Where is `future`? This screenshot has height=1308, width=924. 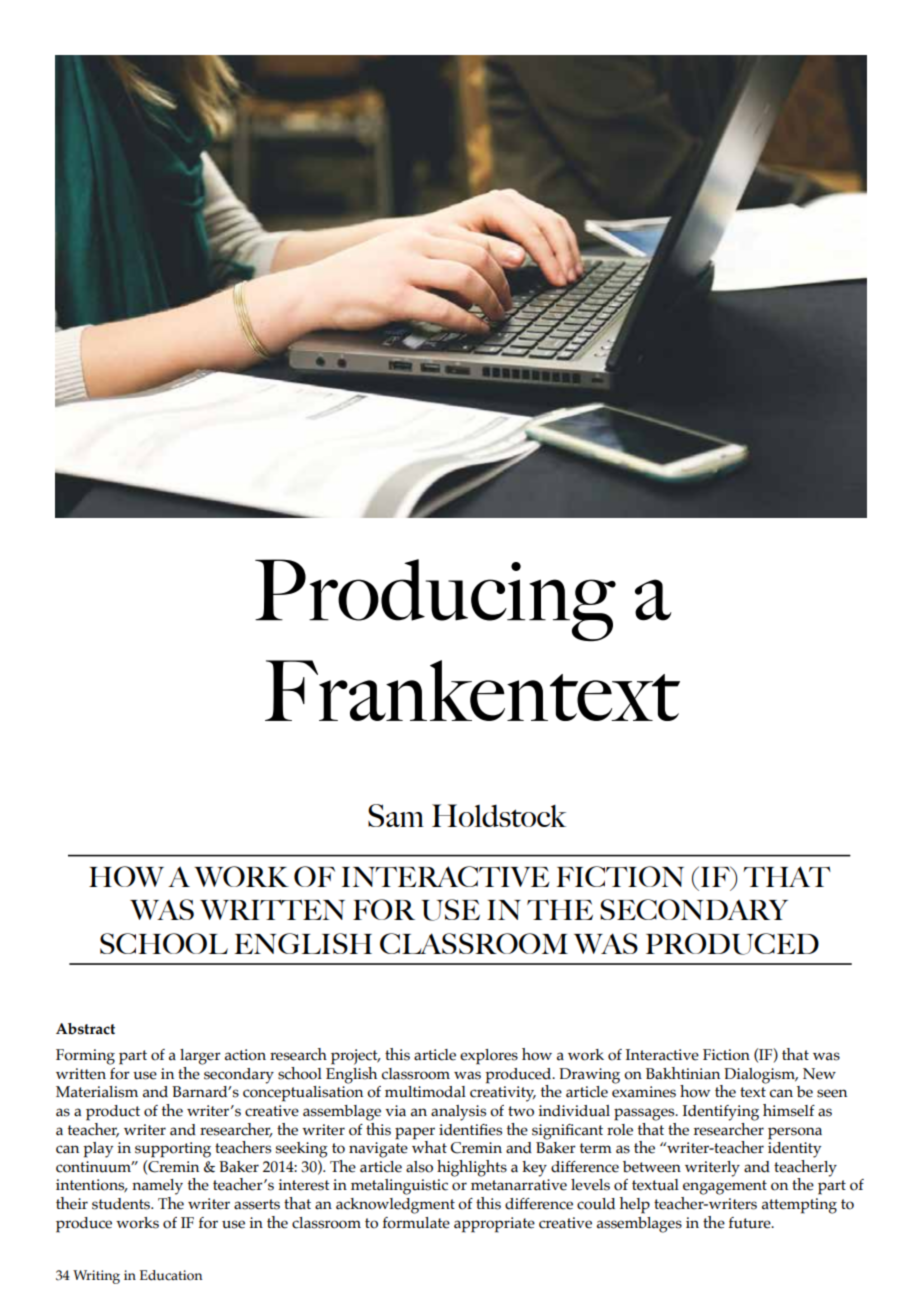
future is located at coordinates (751, 1223).
